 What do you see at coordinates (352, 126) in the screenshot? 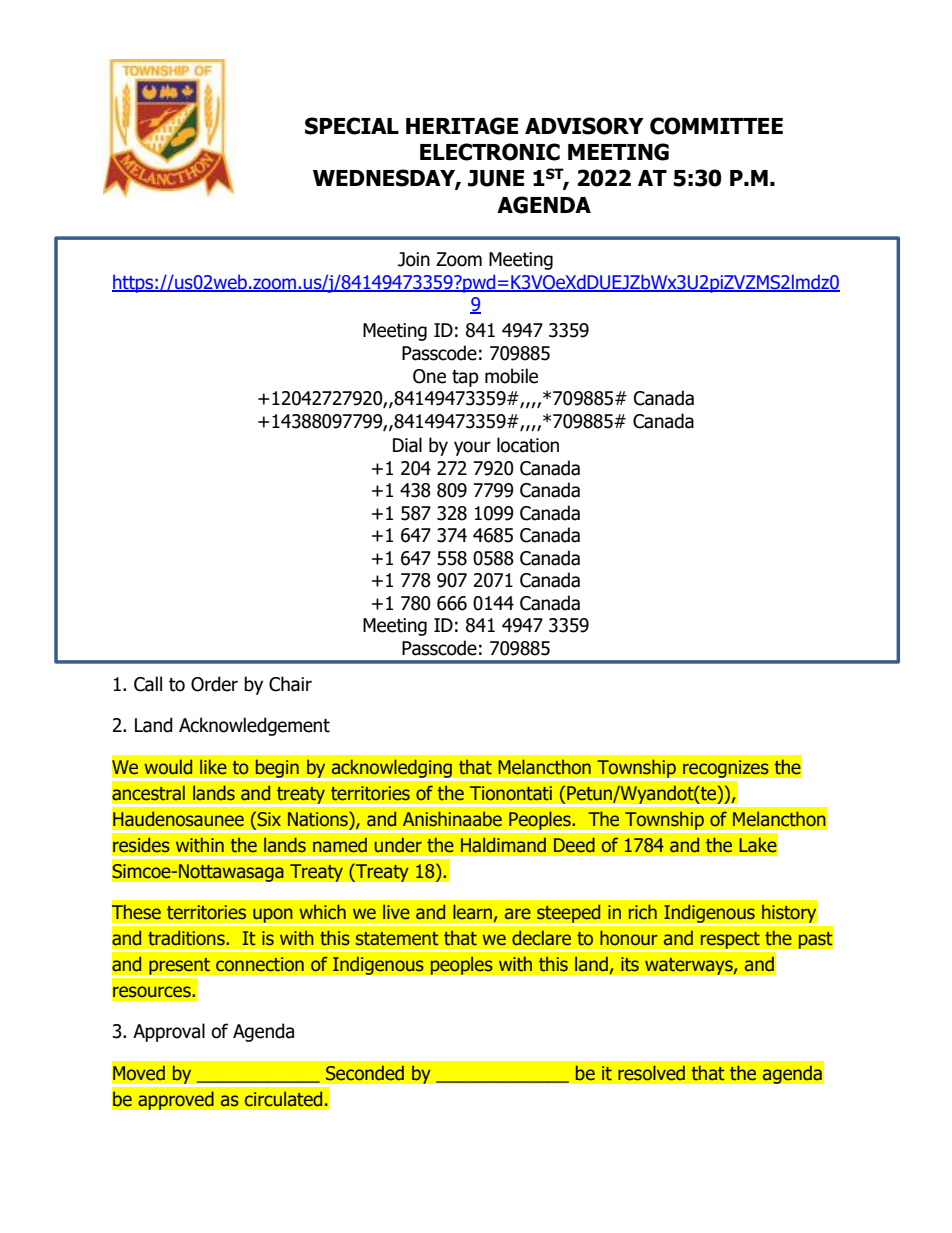
I see `SPECIAL` at bounding box center [352, 126].
